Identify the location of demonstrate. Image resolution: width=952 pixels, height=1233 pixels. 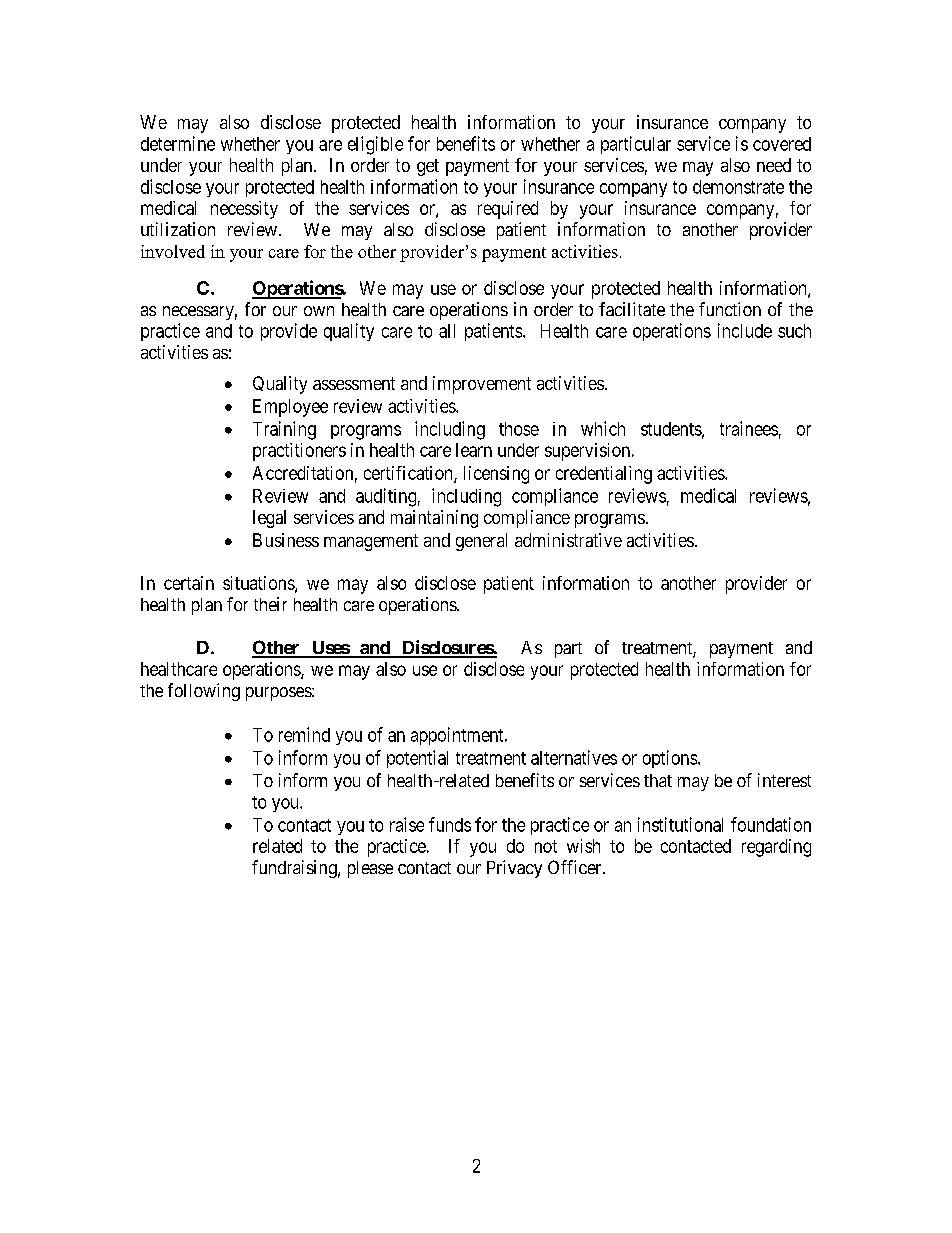
(738, 187).
